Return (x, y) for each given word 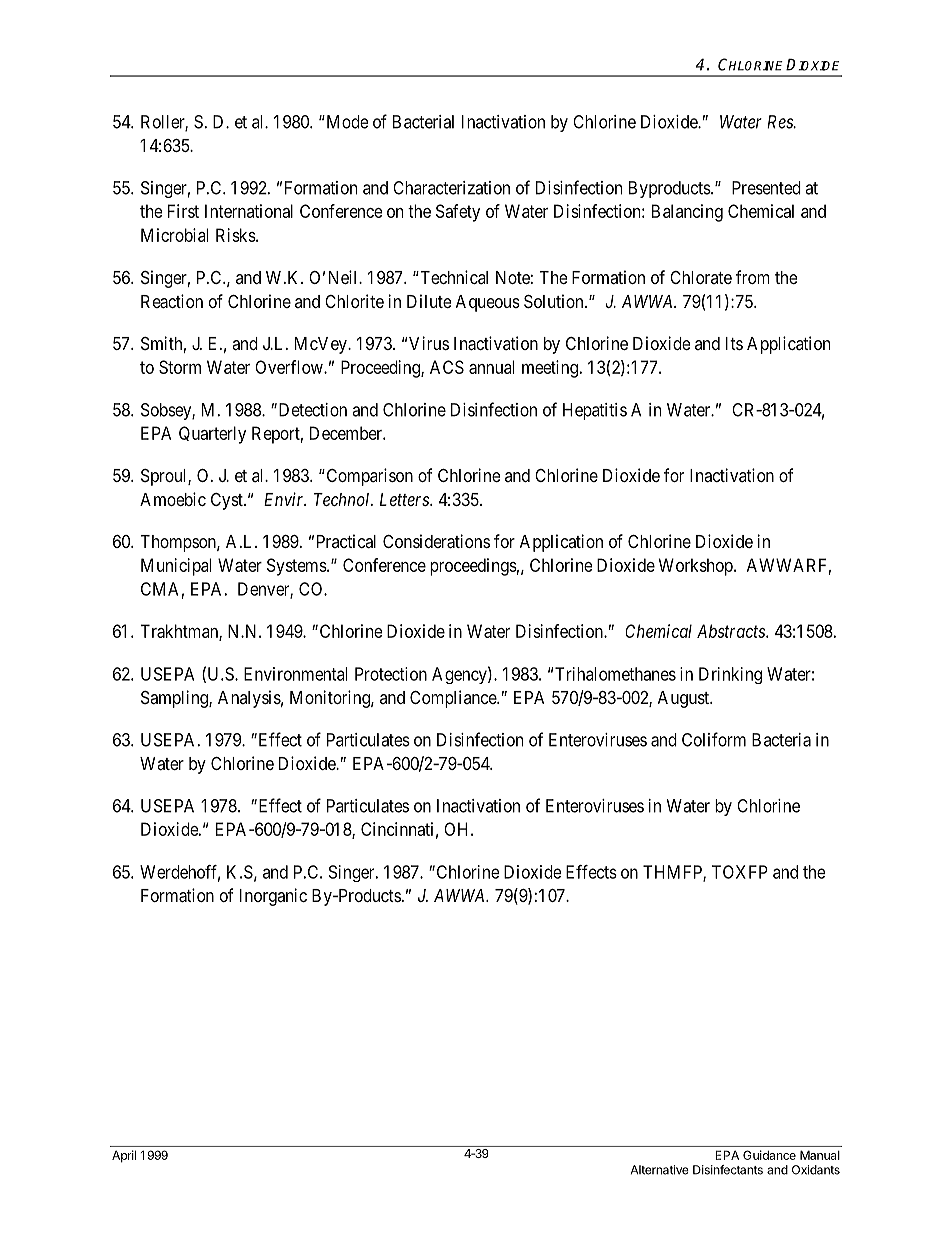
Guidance (769, 1155)
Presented (766, 188)
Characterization (451, 188)
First (183, 211)
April (124, 1156)
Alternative (660, 1170)
